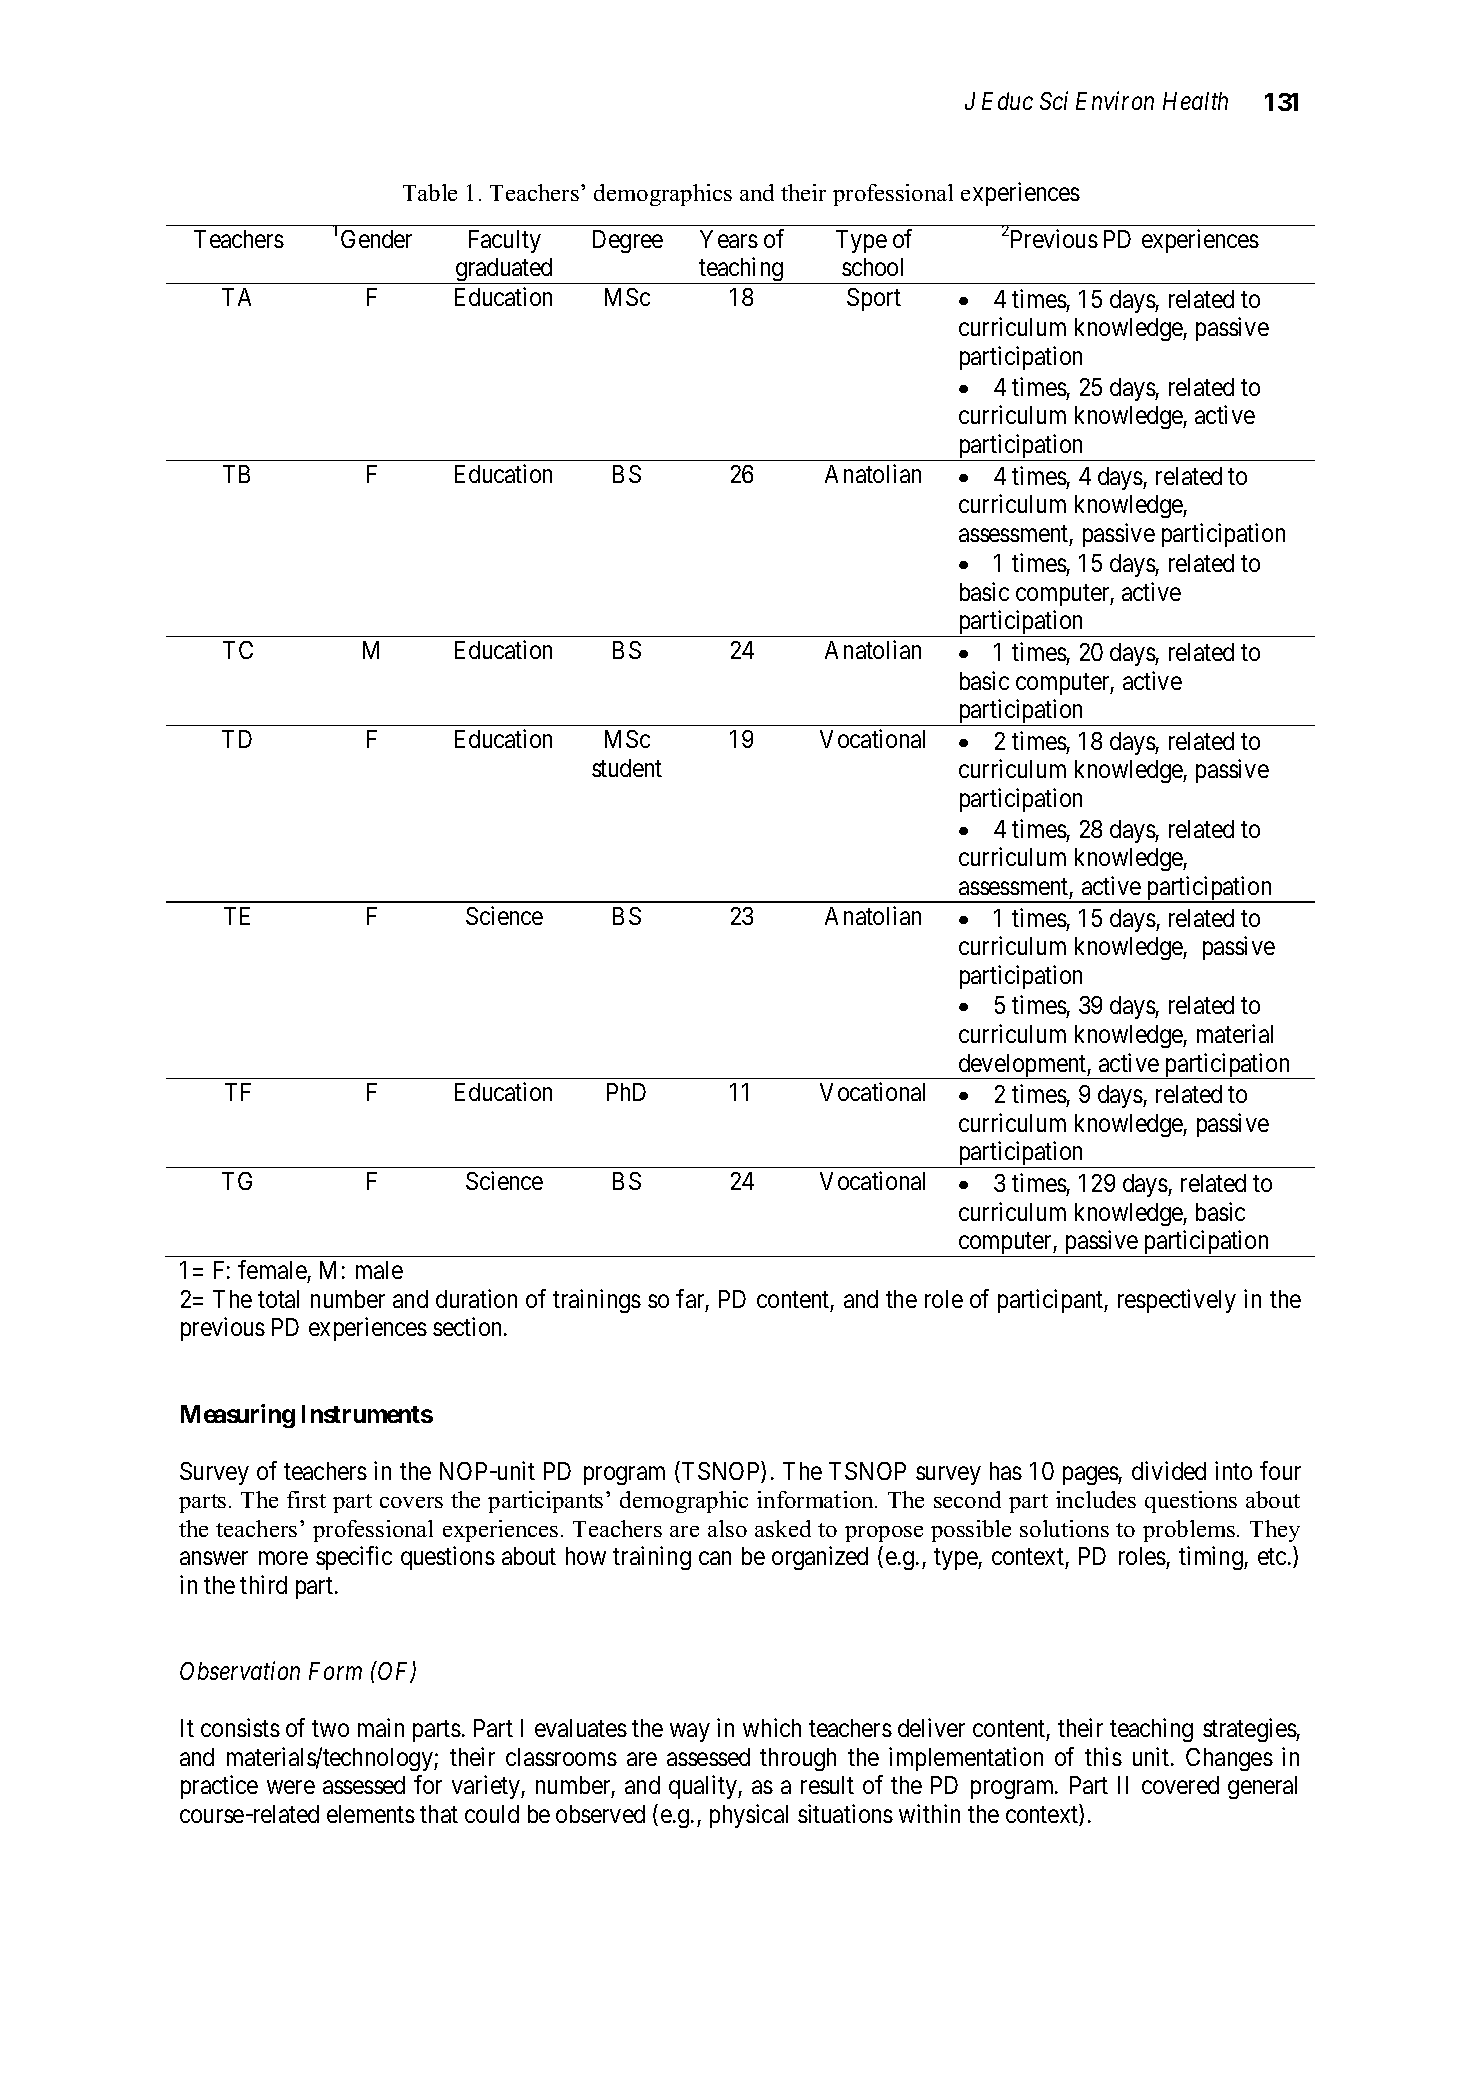  What do you see at coordinates (627, 768) in the screenshot?
I see `student` at bounding box center [627, 768].
